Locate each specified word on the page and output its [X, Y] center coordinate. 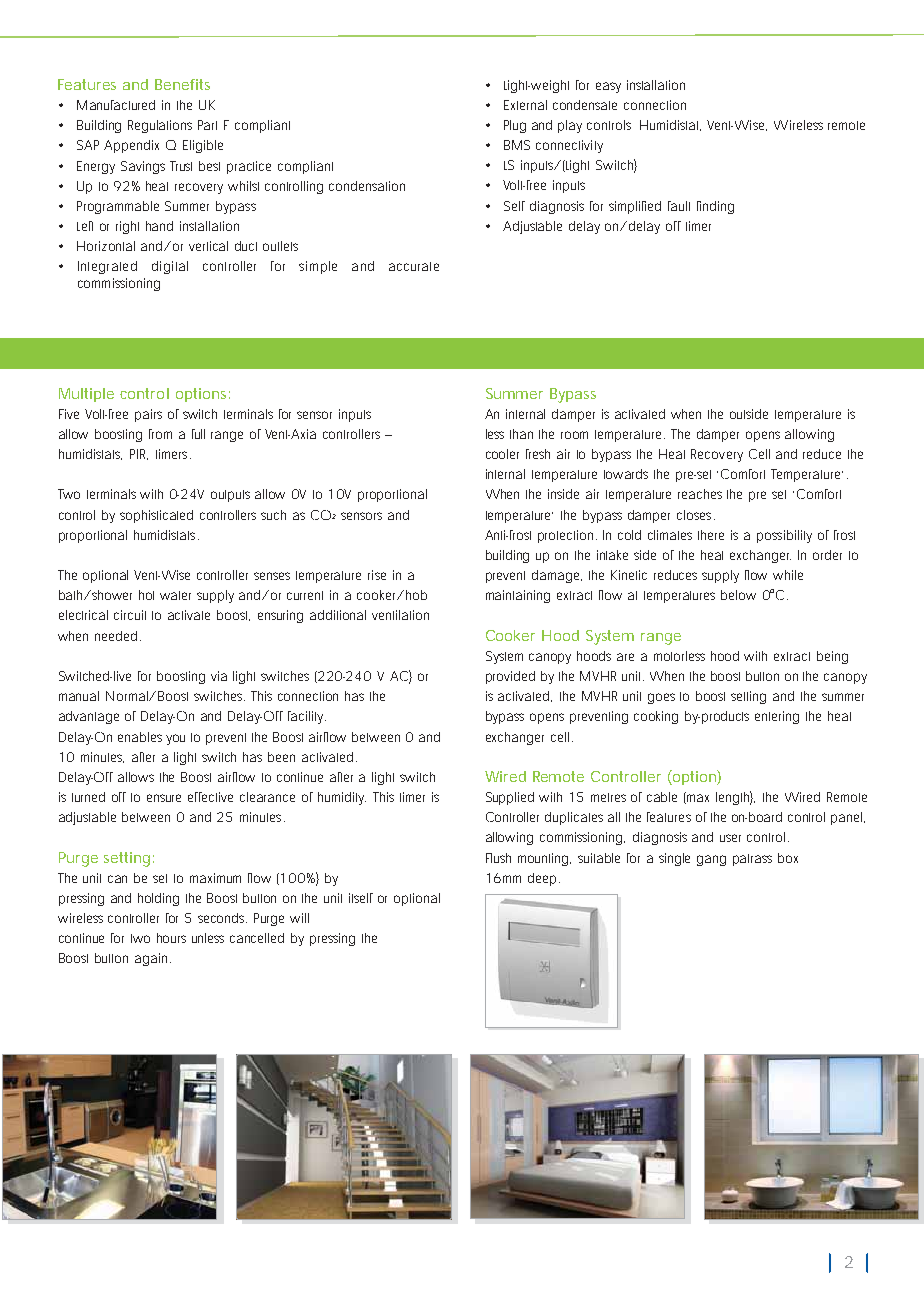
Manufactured [116, 105]
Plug [515, 126]
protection [567, 536]
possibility [784, 536]
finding [715, 207]
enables [140, 737]
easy [608, 87]
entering [777, 717]
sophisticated [156, 516]
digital [170, 267]
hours [171, 938]
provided [510, 677]
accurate [414, 266]
